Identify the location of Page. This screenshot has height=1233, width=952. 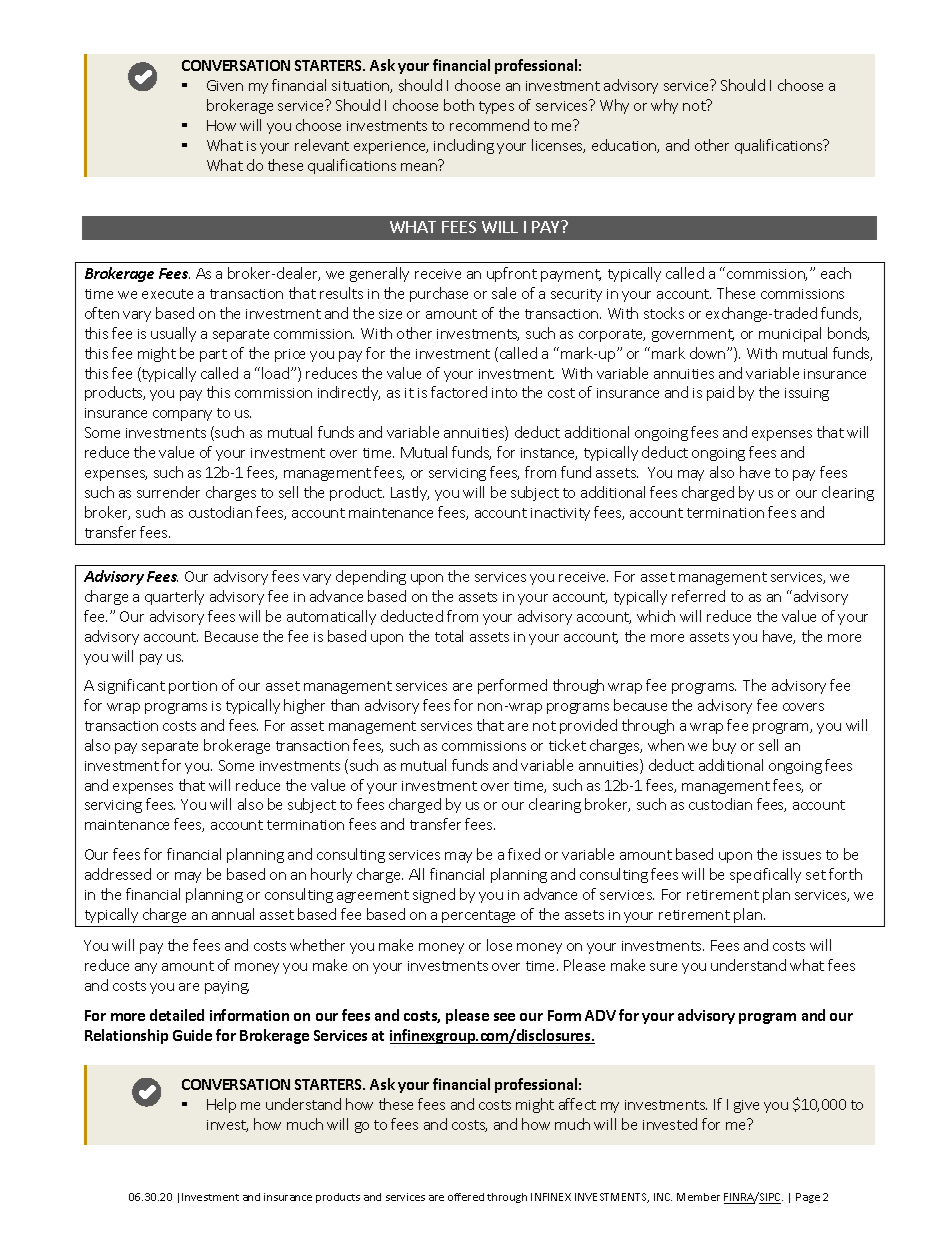
(808, 1198).
